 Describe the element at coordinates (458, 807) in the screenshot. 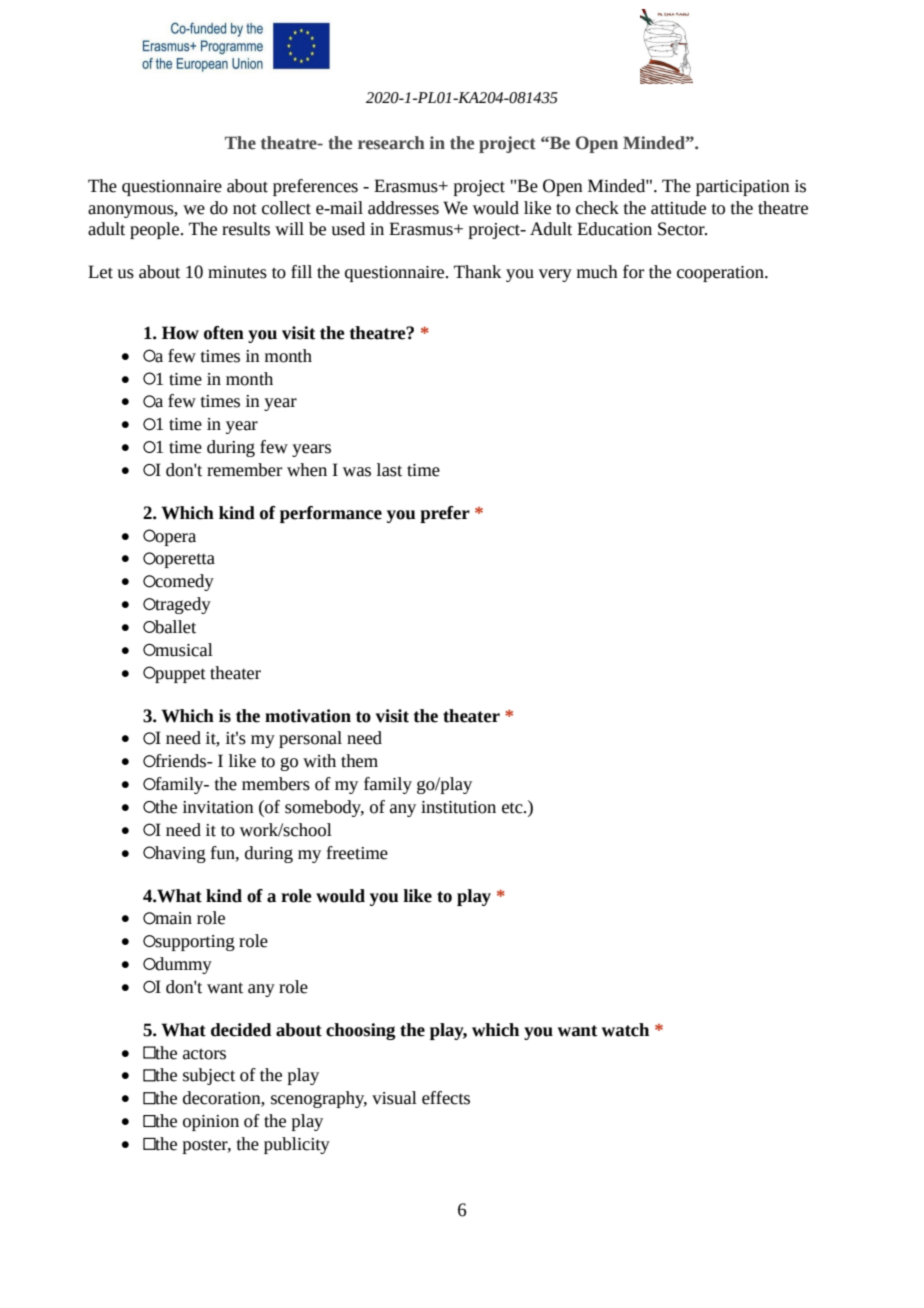

I see `institution` at that location.
